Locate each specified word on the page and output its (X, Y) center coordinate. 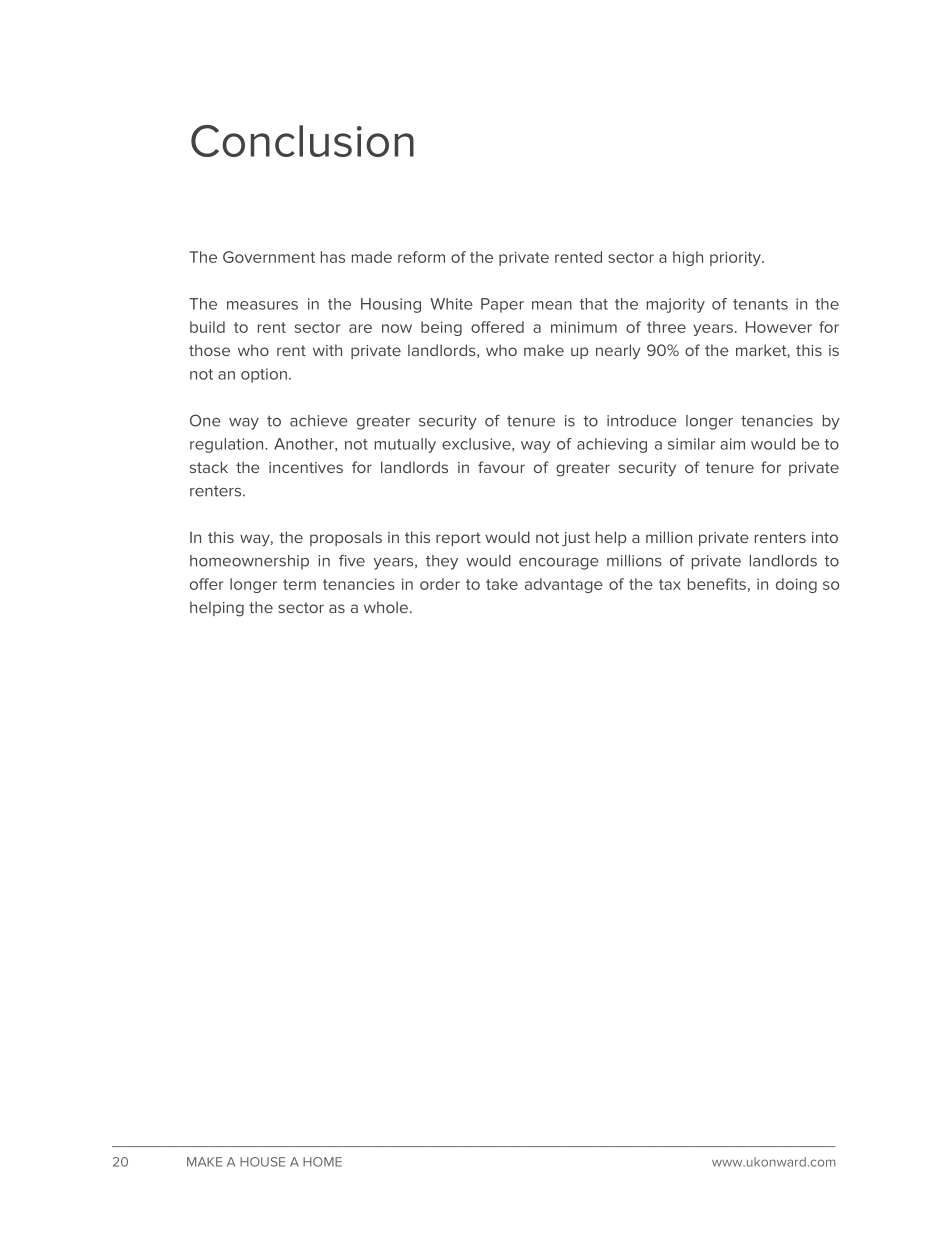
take (502, 584)
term (299, 584)
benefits (717, 584)
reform (421, 257)
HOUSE (262, 1162)
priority (736, 258)
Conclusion (302, 141)
